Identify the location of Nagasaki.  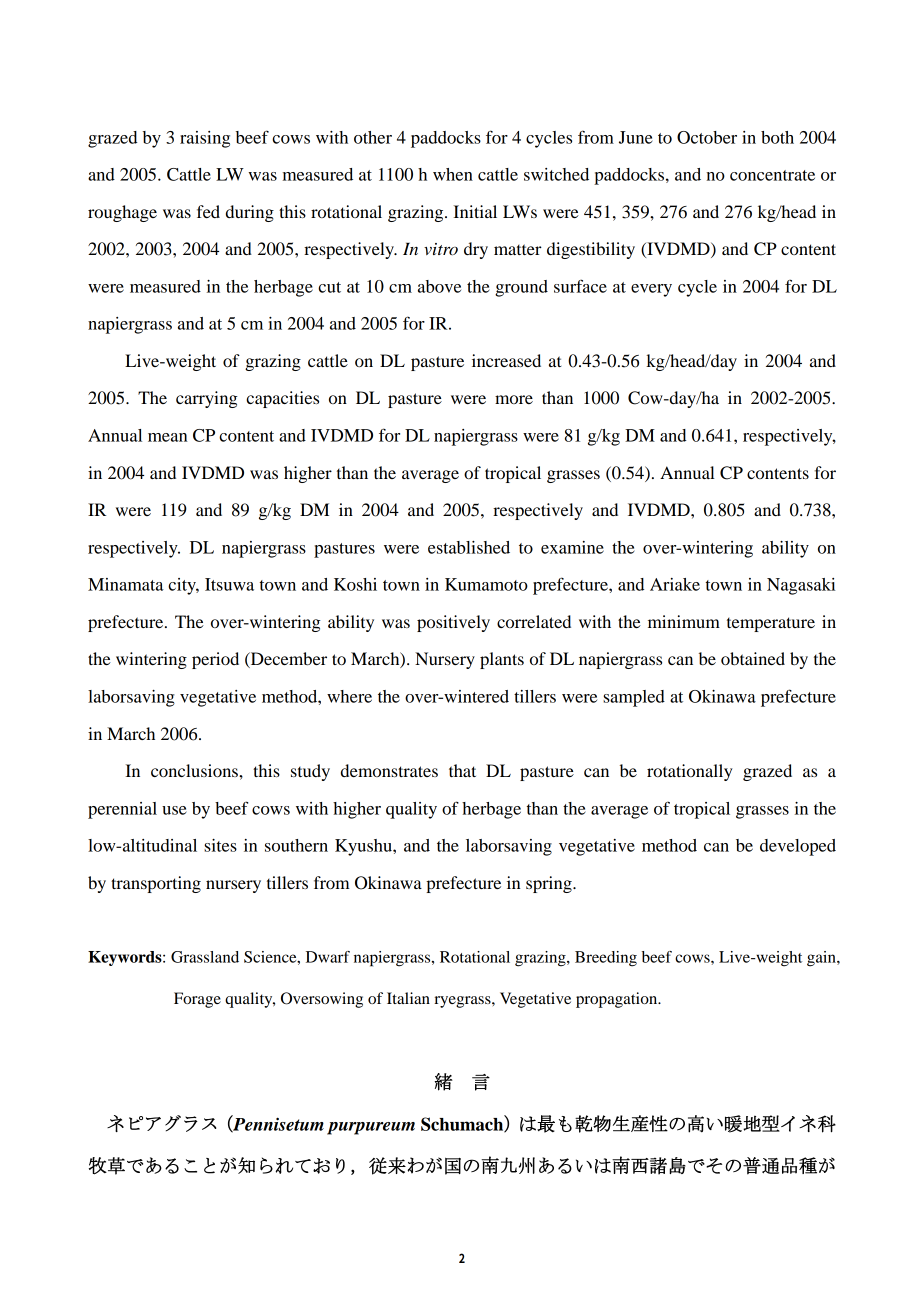
(801, 586).
